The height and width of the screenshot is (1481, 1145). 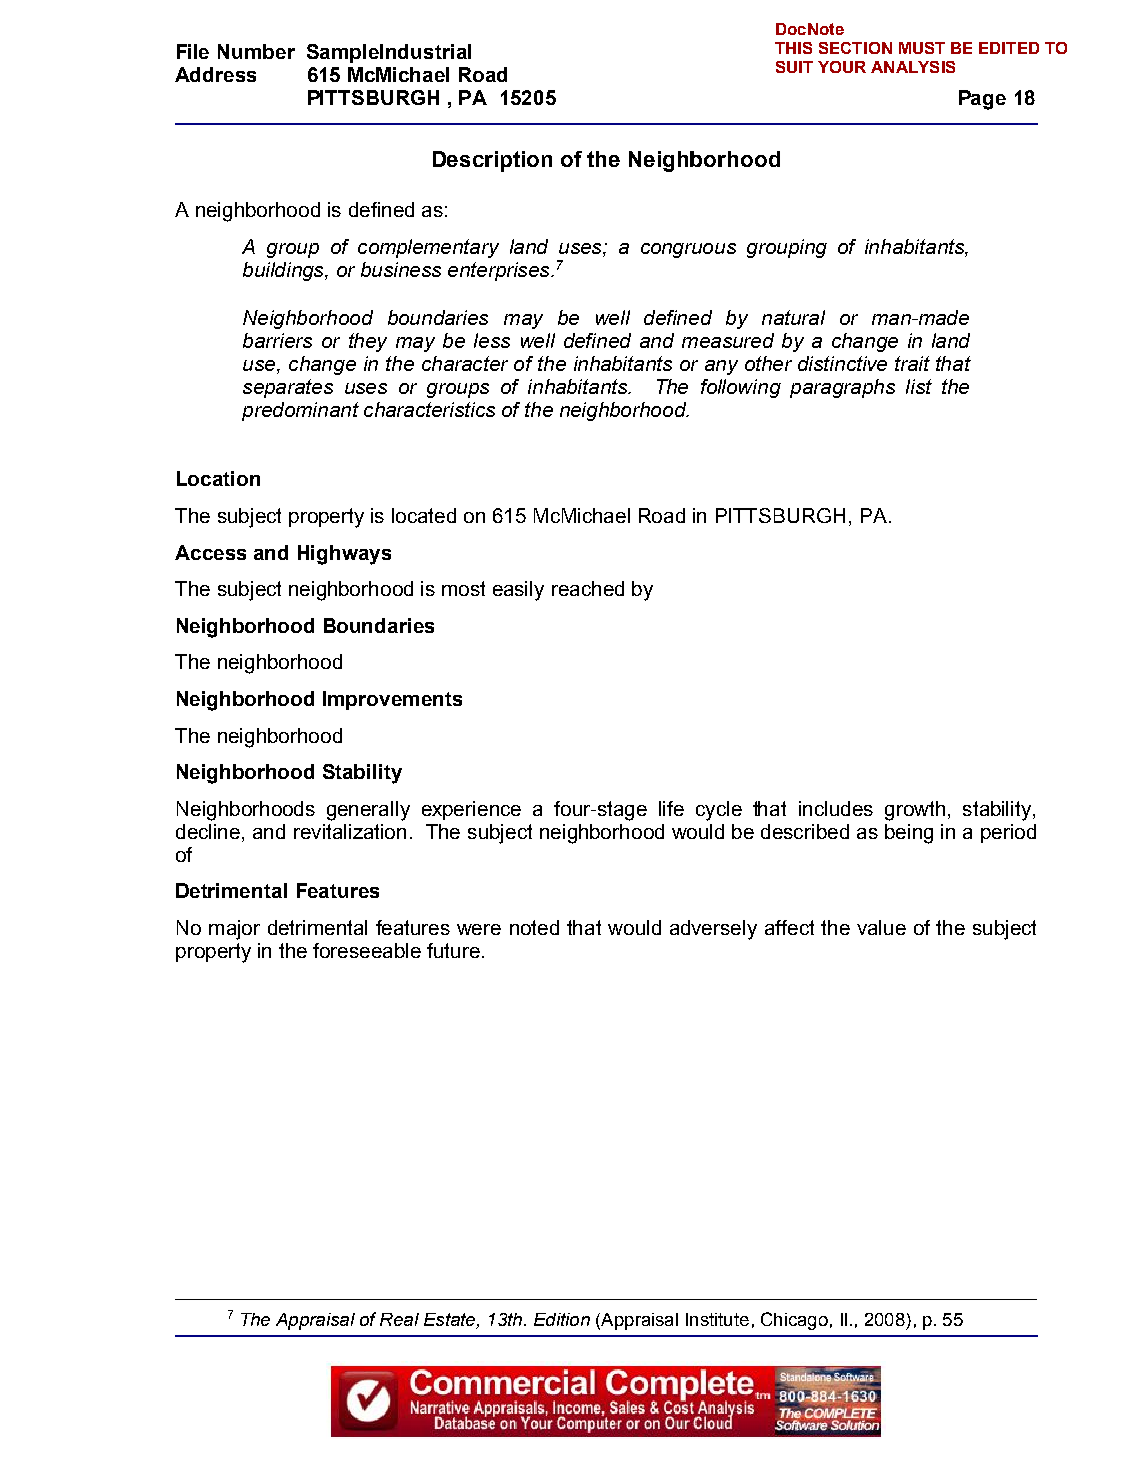 What do you see at coordinates (492, 161) in the screenshot?
I see `Description` at bounding box center [492, 161].
